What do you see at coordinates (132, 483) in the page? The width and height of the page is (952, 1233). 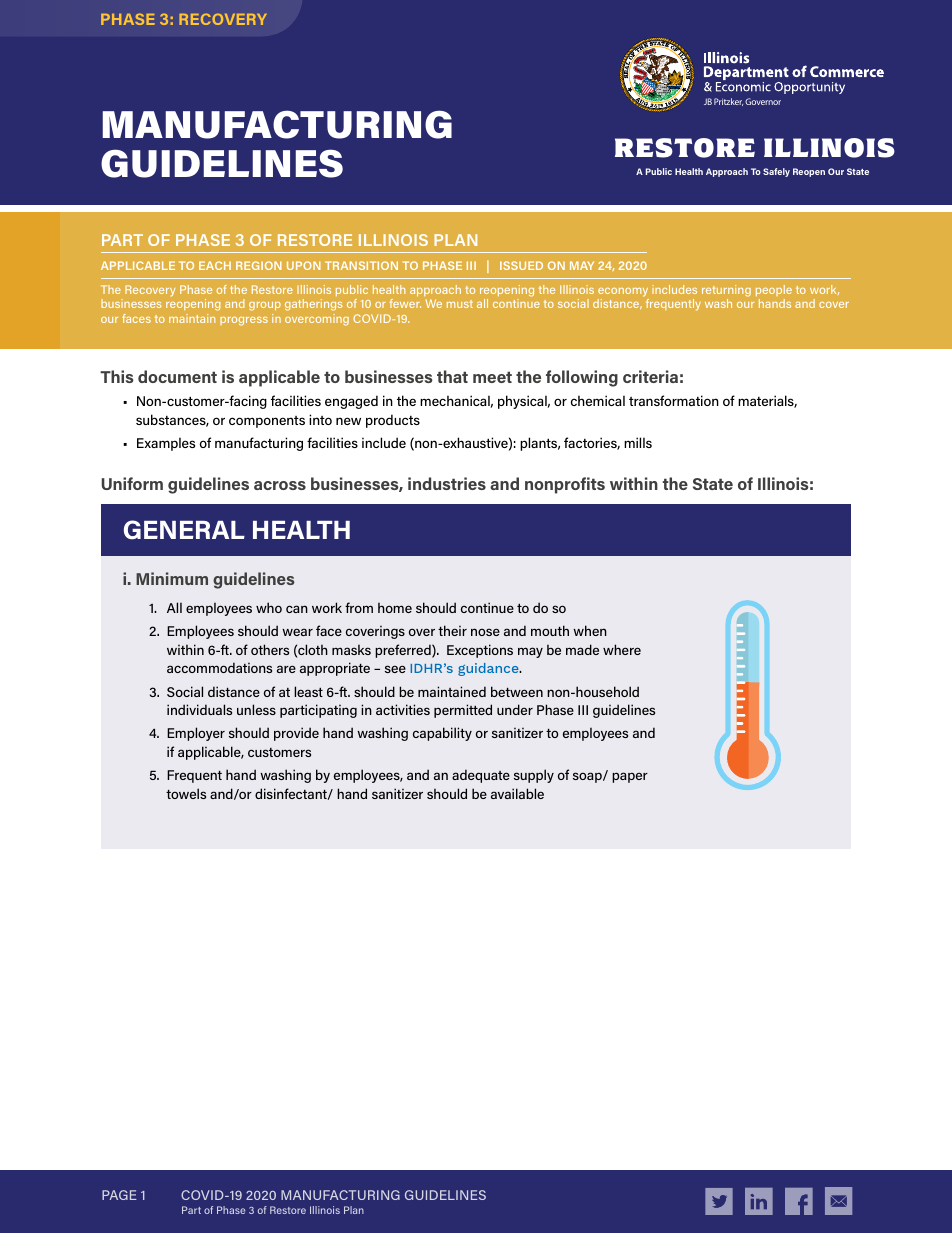 I see `Uniform` at bounding box center [132, 483].
